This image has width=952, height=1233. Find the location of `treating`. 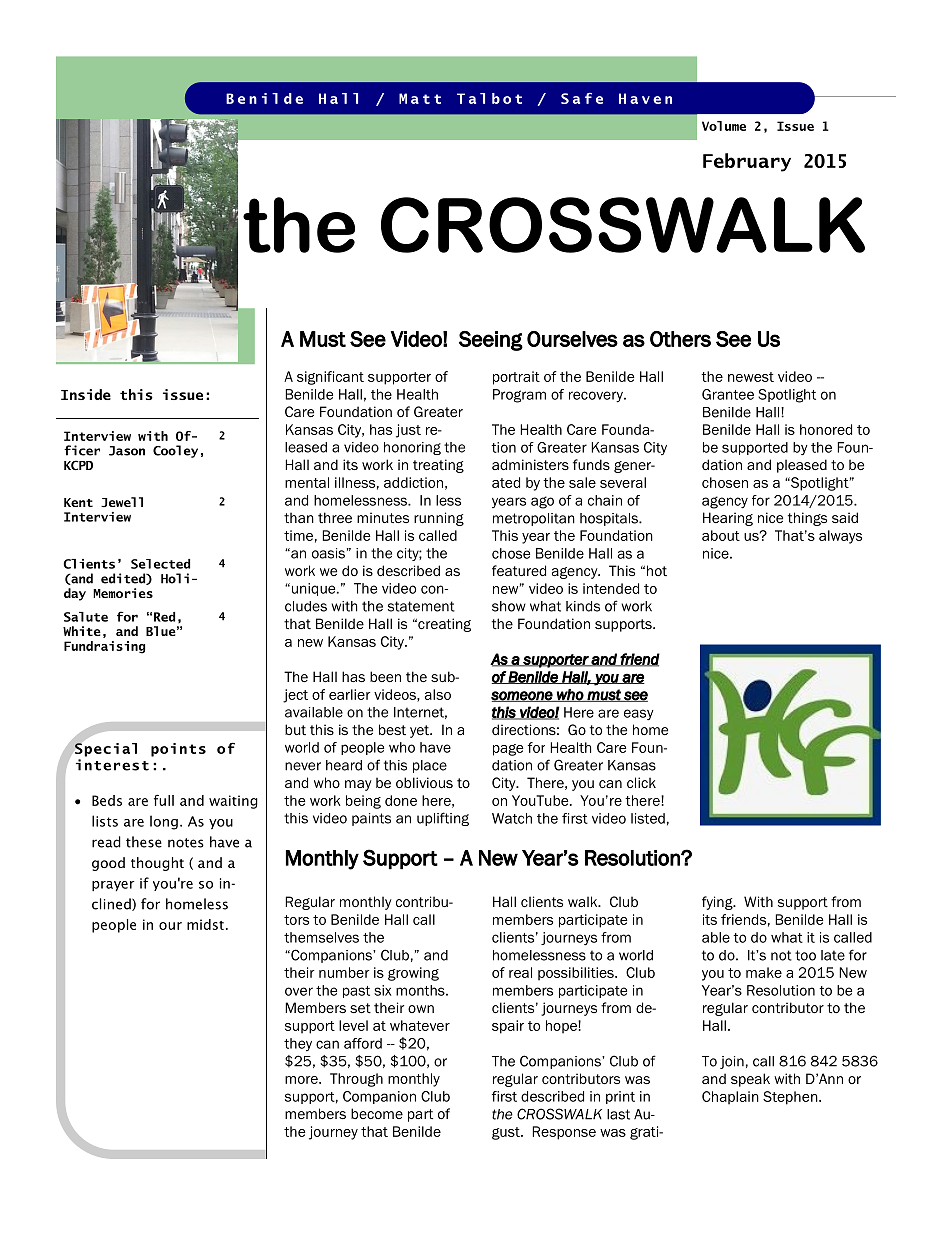

treating is located at coordinates (438, 466).
